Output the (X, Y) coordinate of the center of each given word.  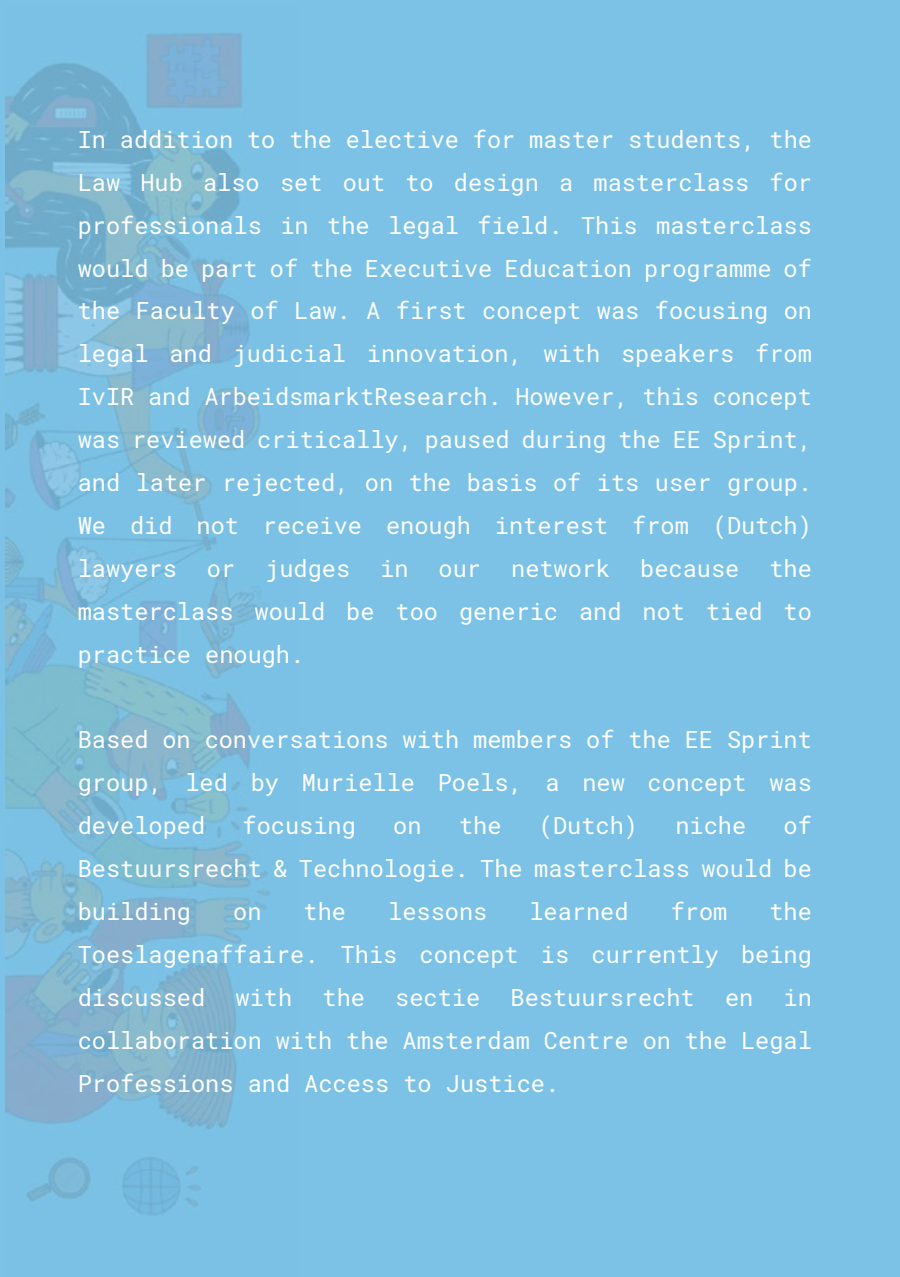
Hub (161, 182)
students (684, 139)
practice (134, 657)
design (496, 184)
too (416, 612)
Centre (586, 1040)
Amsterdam (466, 1040)
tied (734, 611)
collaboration (169, 1040)
